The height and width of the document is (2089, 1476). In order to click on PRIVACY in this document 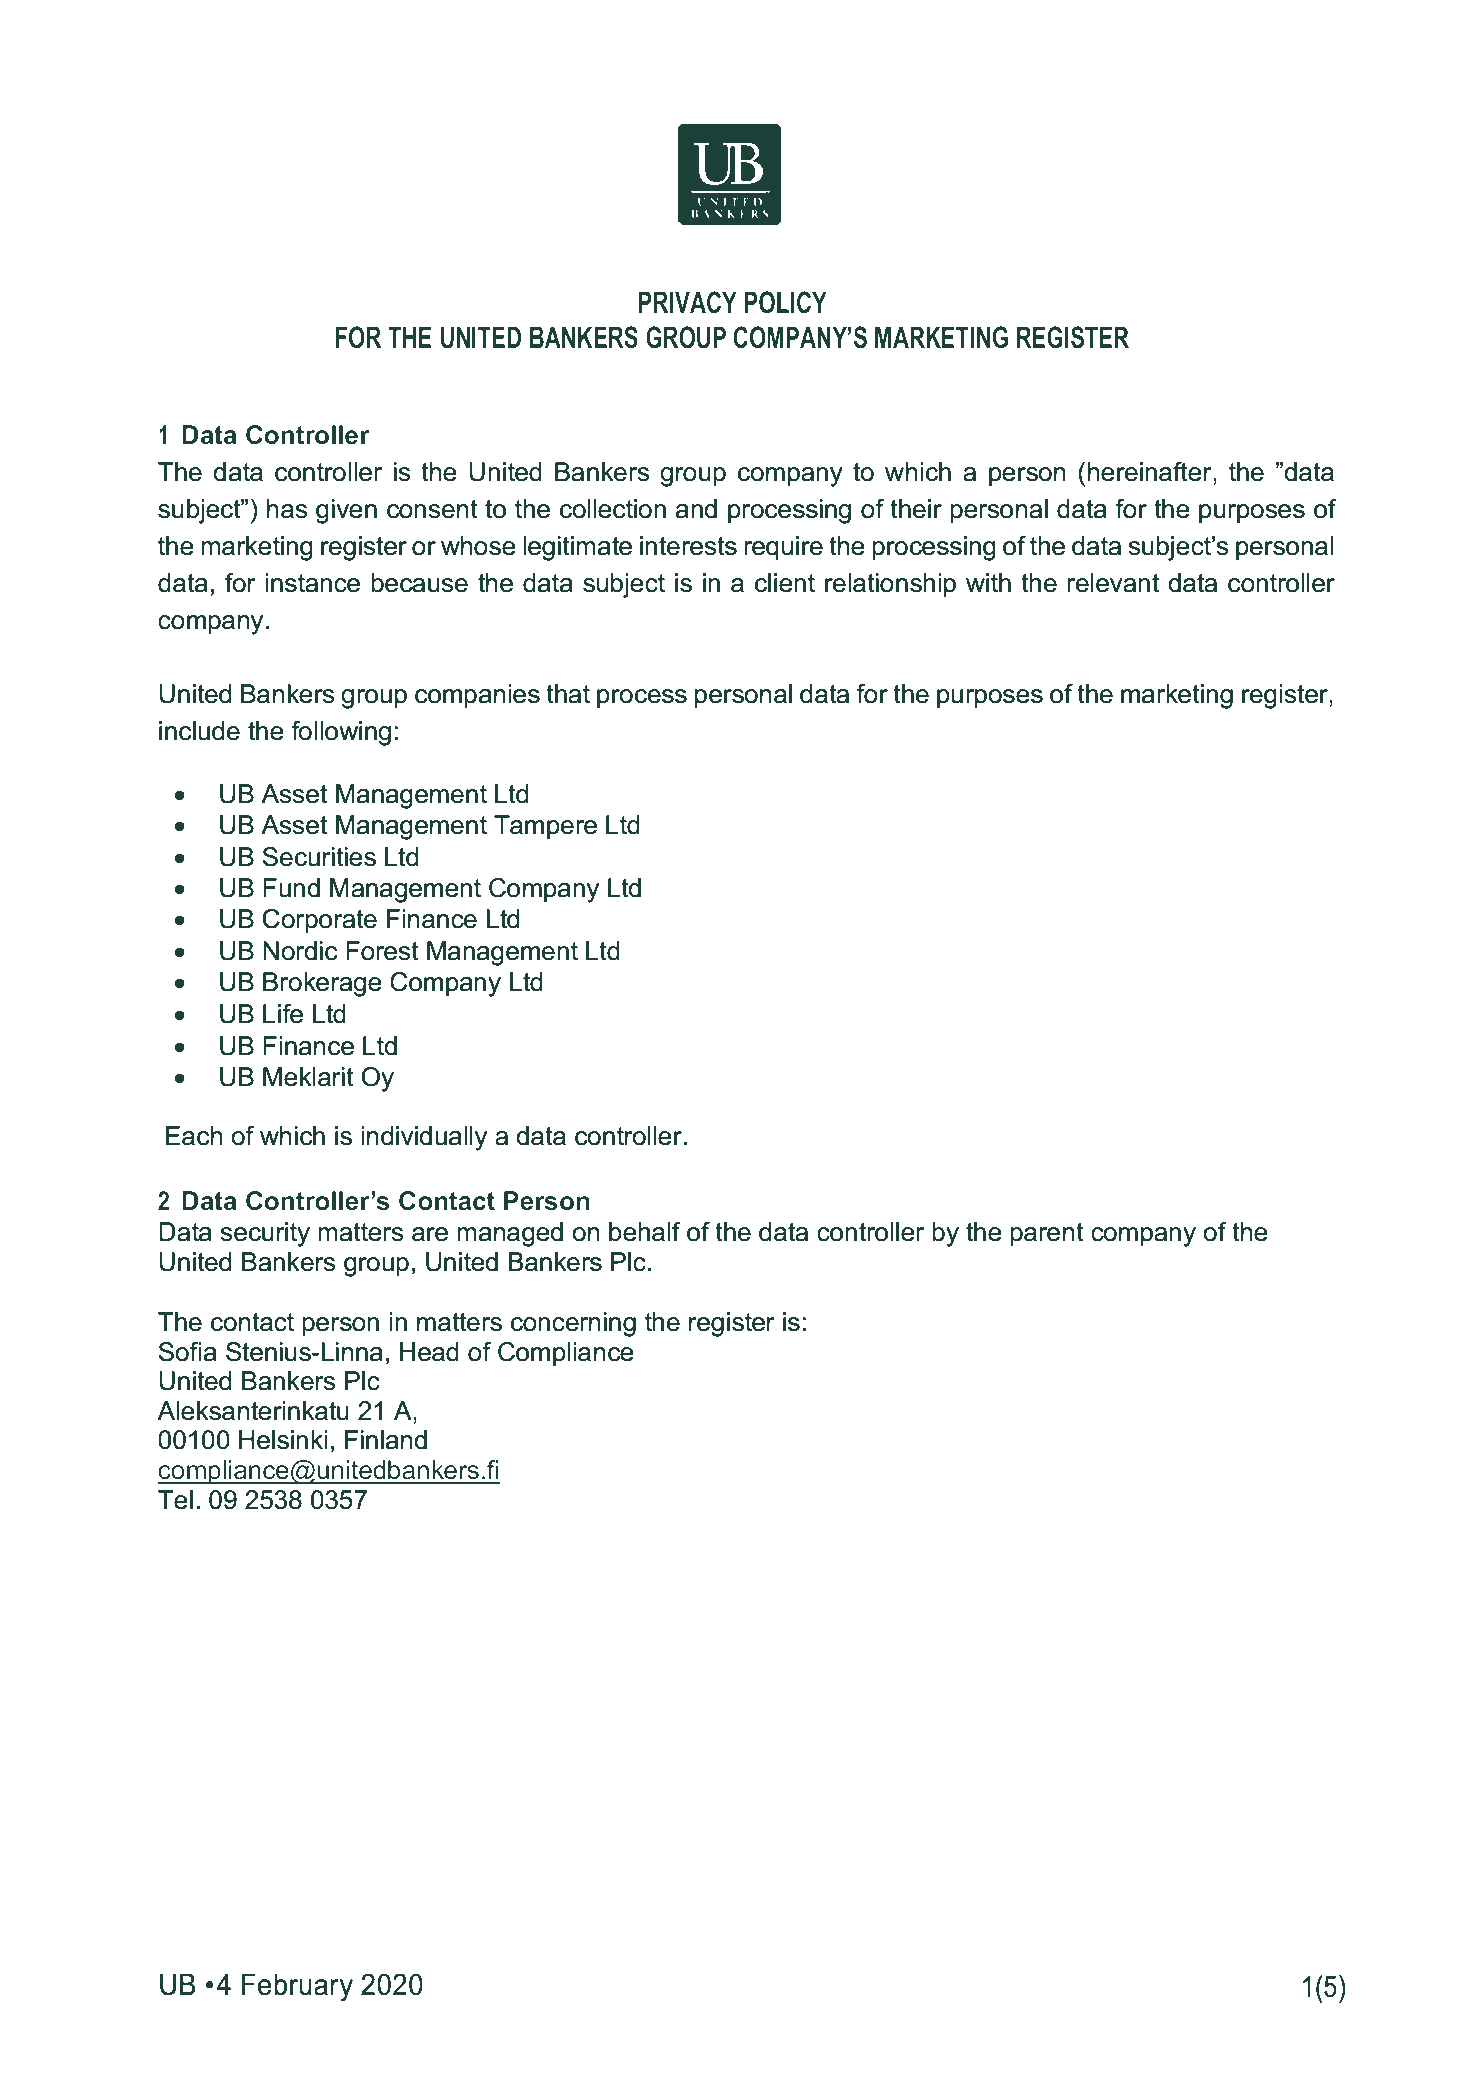, I will do `click(688, 302)`.
